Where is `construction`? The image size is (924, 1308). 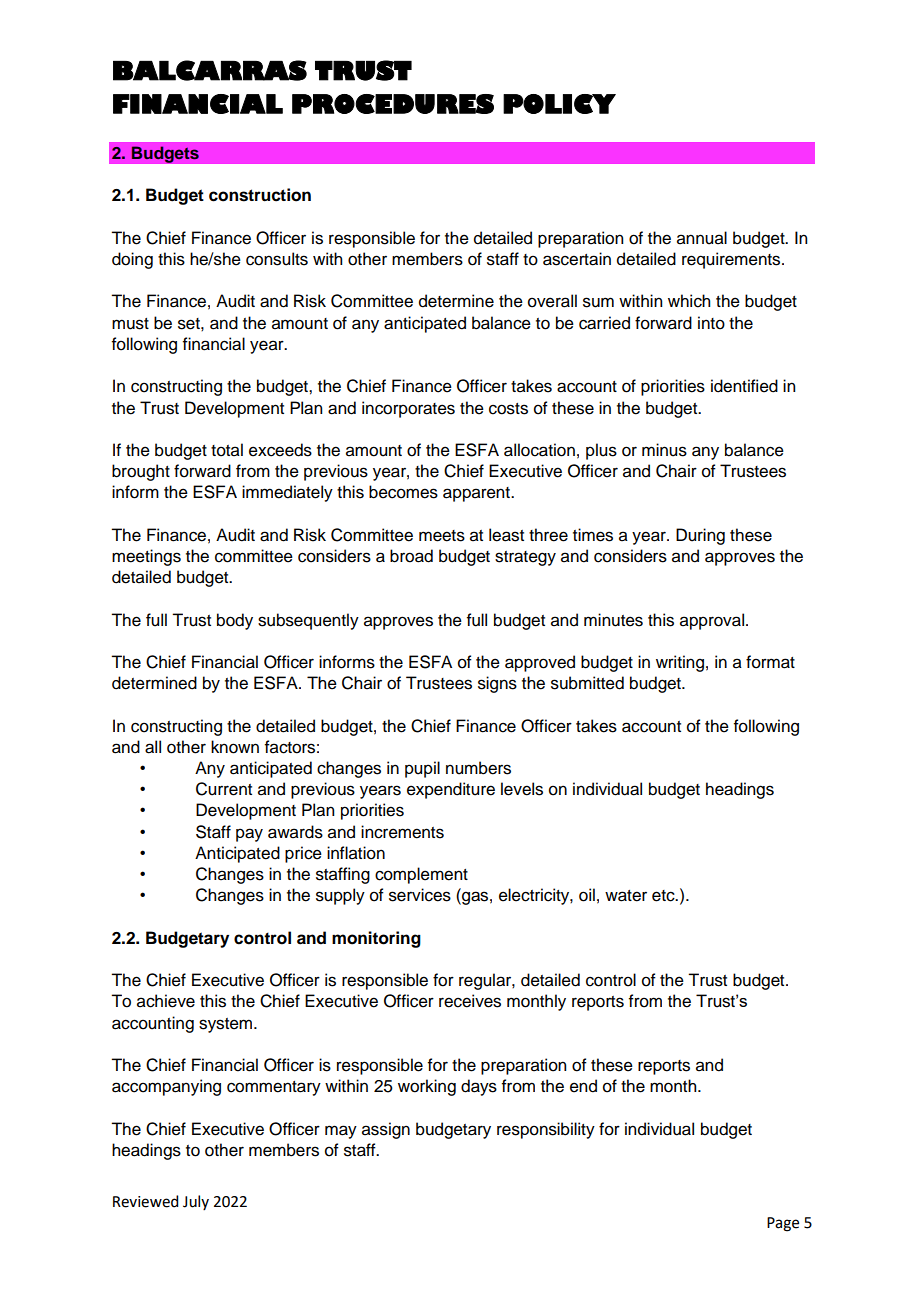
construction is located at coordinates (260, 195).
